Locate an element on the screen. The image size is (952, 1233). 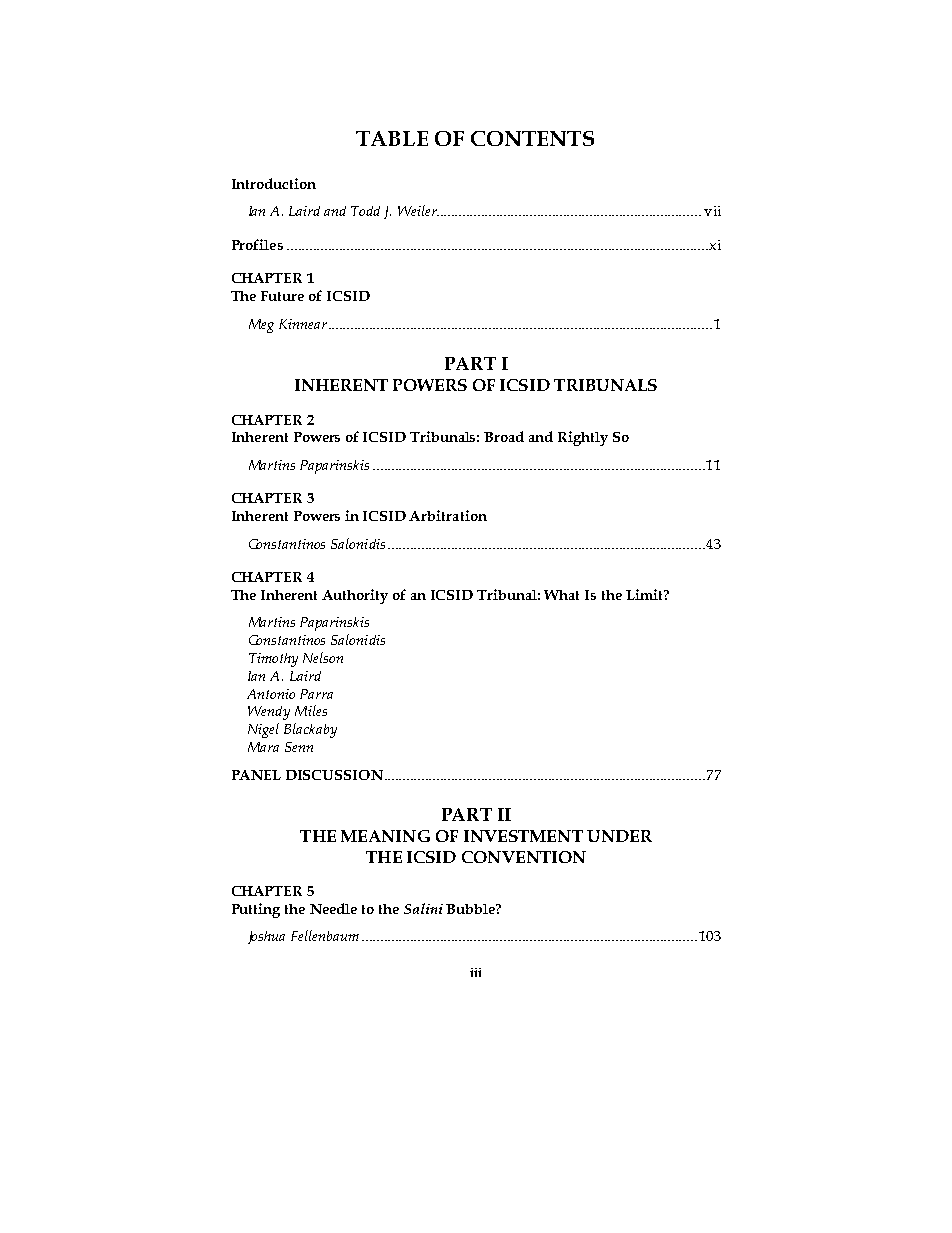
Introduction is located at coordinates (274, 183).
